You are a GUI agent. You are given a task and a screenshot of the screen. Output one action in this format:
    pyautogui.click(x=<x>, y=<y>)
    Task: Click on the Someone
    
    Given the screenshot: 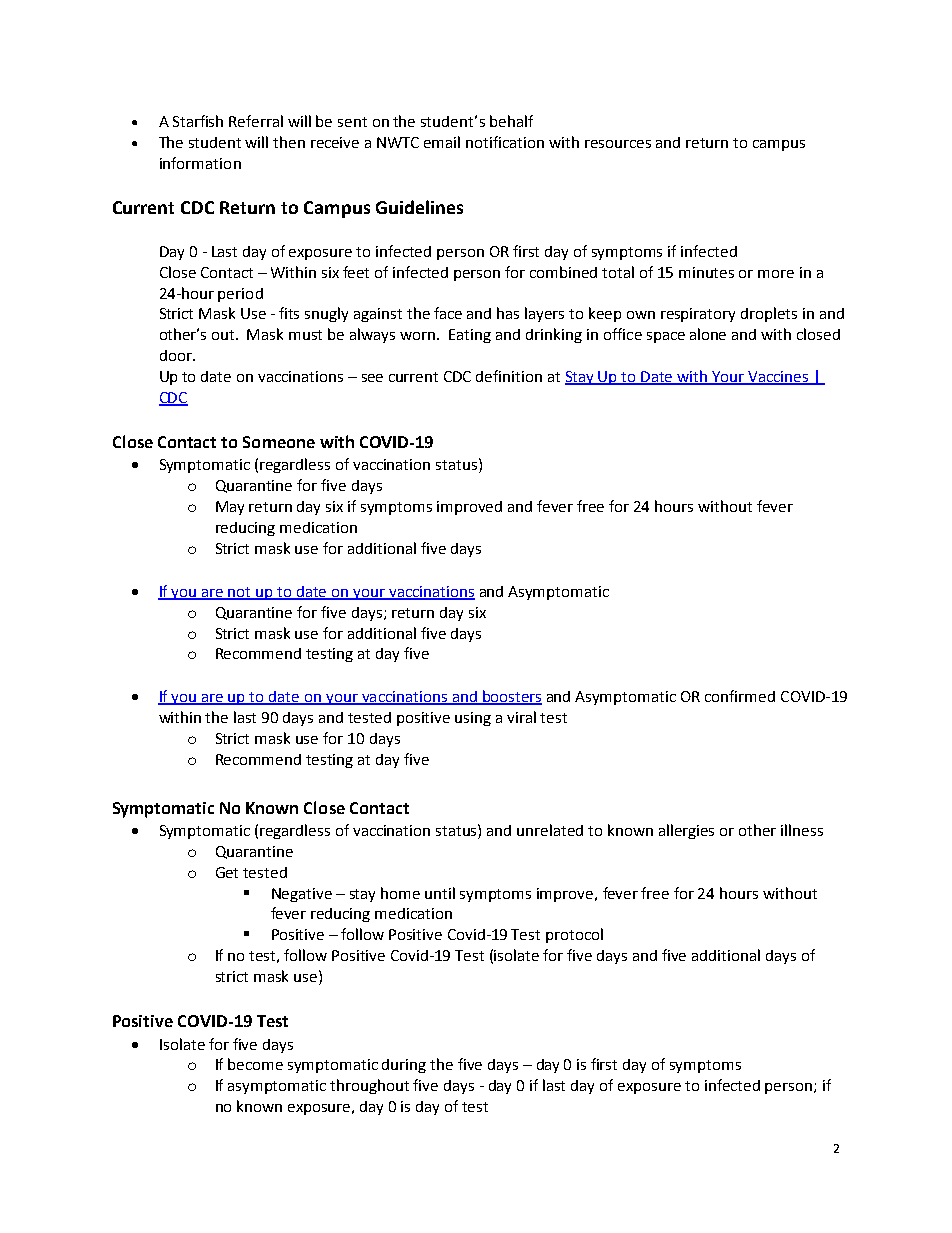 What is the action you would take?
    pyautogui.click(x=279, y=442)
